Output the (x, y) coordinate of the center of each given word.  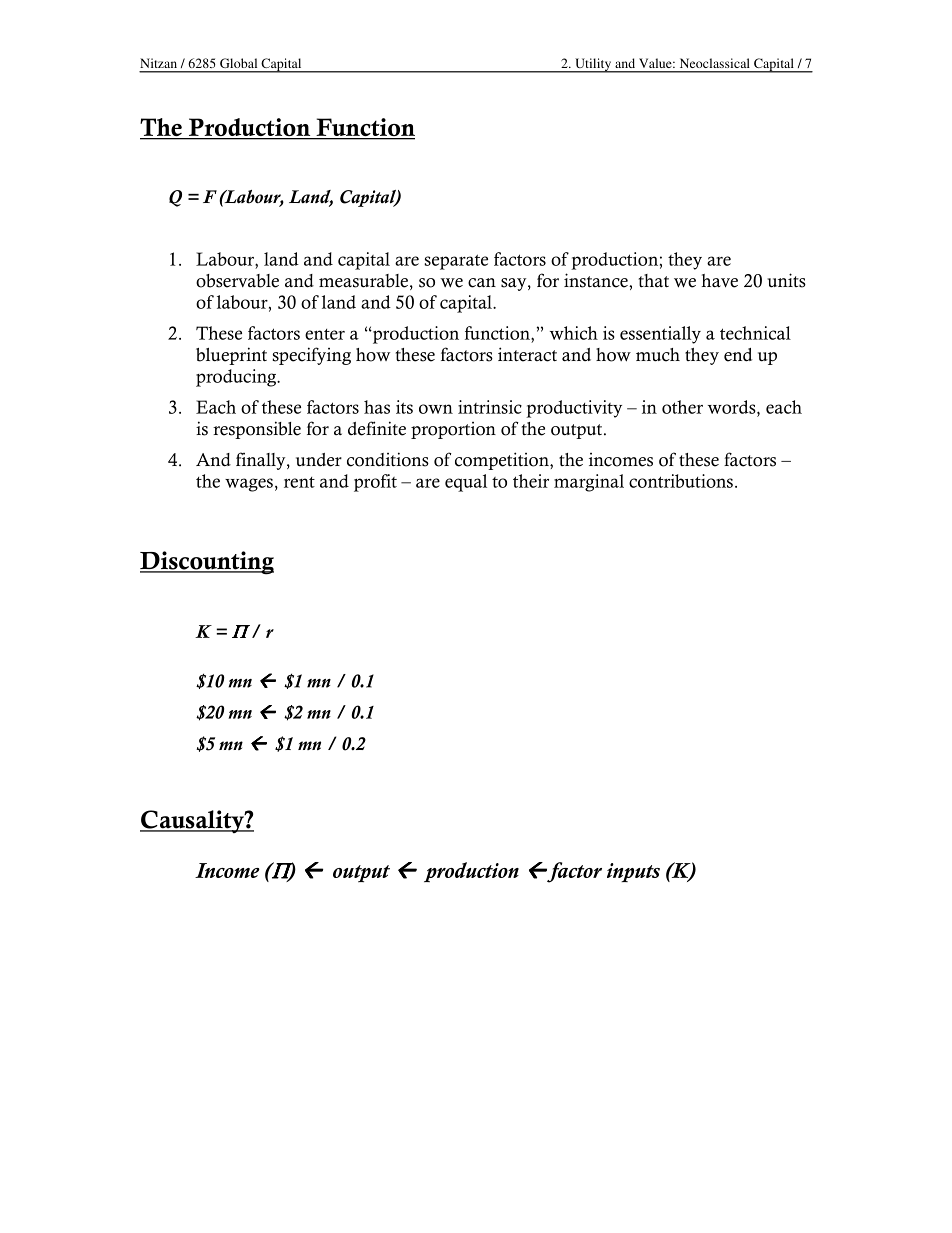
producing (237, 378)
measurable (363, 281)
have (720, 281)
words (733, 407)
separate (456, 262)
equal (466, 483)
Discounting (207, 563)
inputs (633, 872)
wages (249, 485)
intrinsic (490, 407)
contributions (681, 481)
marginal (589, 483)
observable (237, 281)
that (653, 280)
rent (299, 482)
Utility (593, 65)
